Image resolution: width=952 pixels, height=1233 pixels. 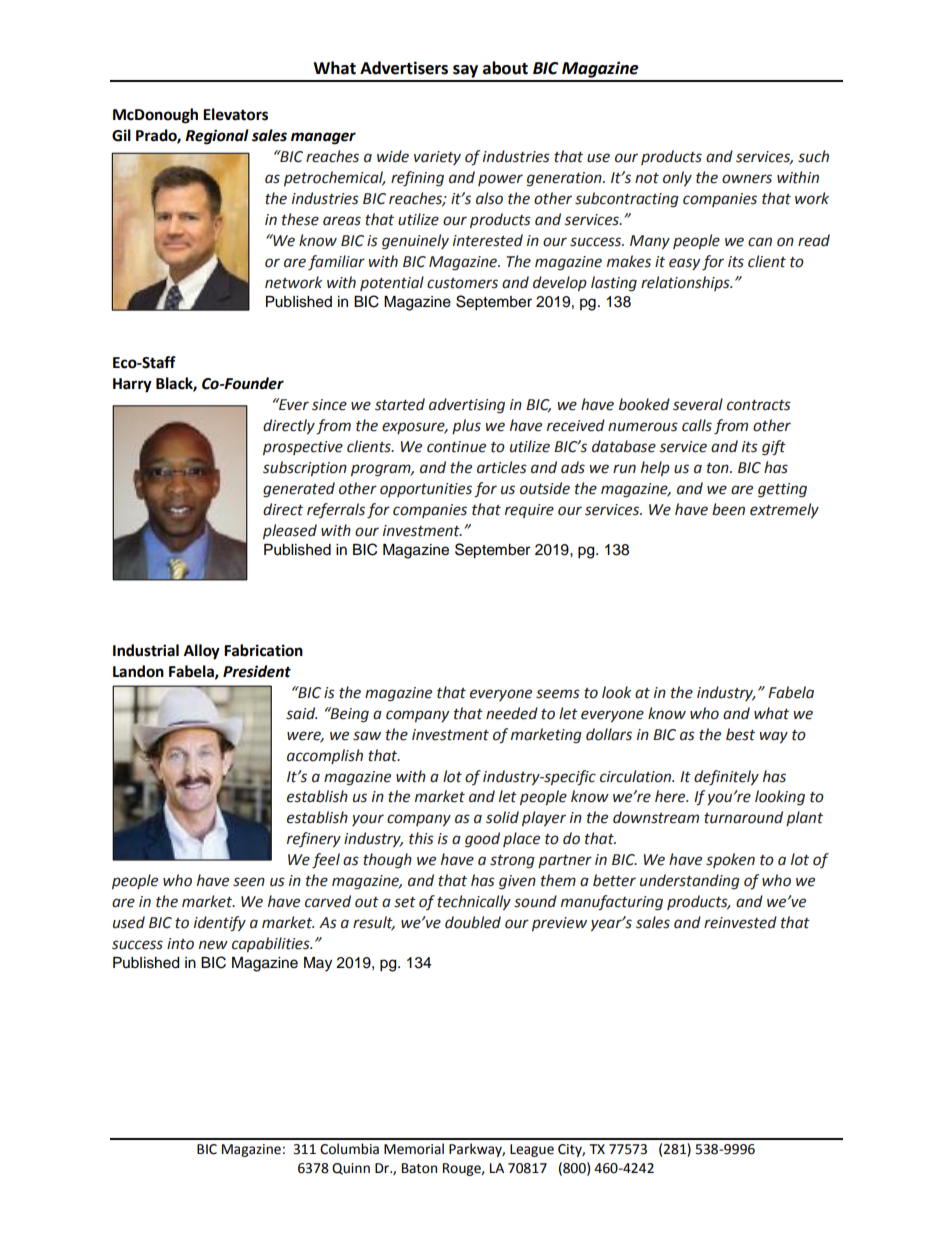 What do you see at coordinates (730, 860) in the document?
I see `spoken` at bounding box center [730, 860].
